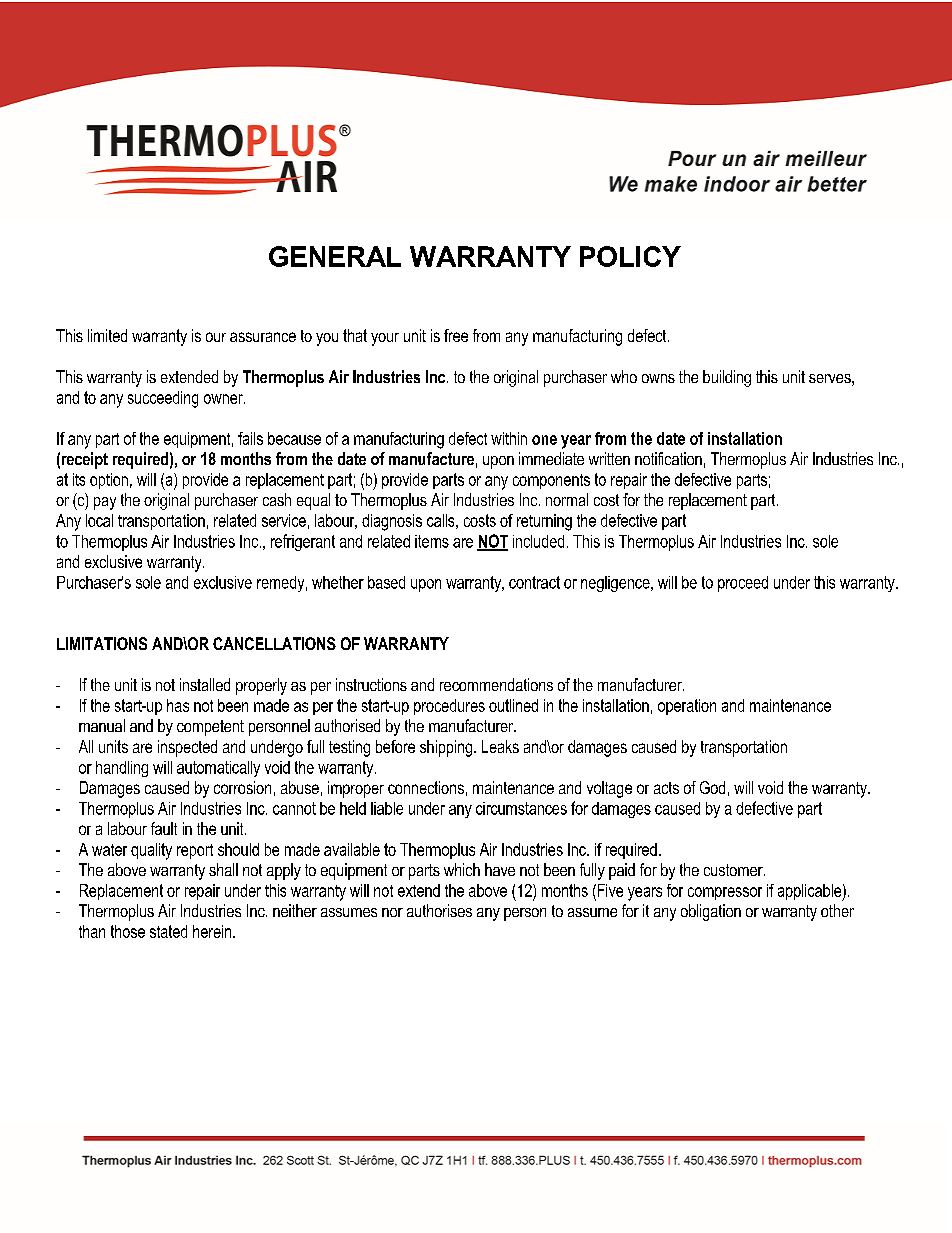 This document has width=952, height=1233. Describe the element at coordinates (449, 707) in the document. I see `procedures` at that location.
